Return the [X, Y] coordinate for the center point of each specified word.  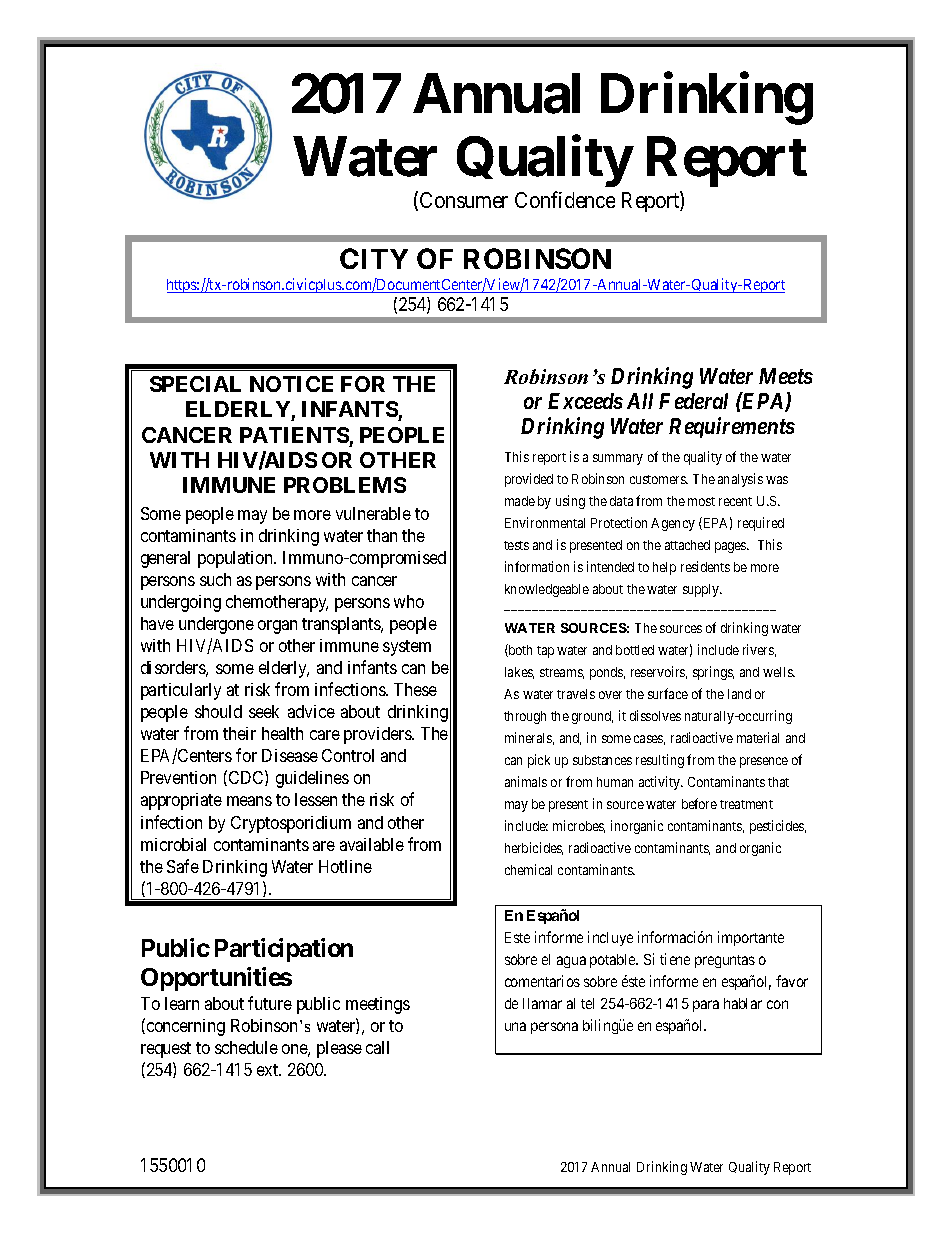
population [237, 559]
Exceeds [585, 401]
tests [516, 545]
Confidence [565, 199]
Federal [693, 401]
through [525, 717]
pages [731, 547]
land [739, 694]
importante [751, 938]
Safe [183, 866]
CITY [374, 258]
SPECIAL [195, 384]
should [218, 711]
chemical [528, 869]
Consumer [464, 200]
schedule [246, 1047]
